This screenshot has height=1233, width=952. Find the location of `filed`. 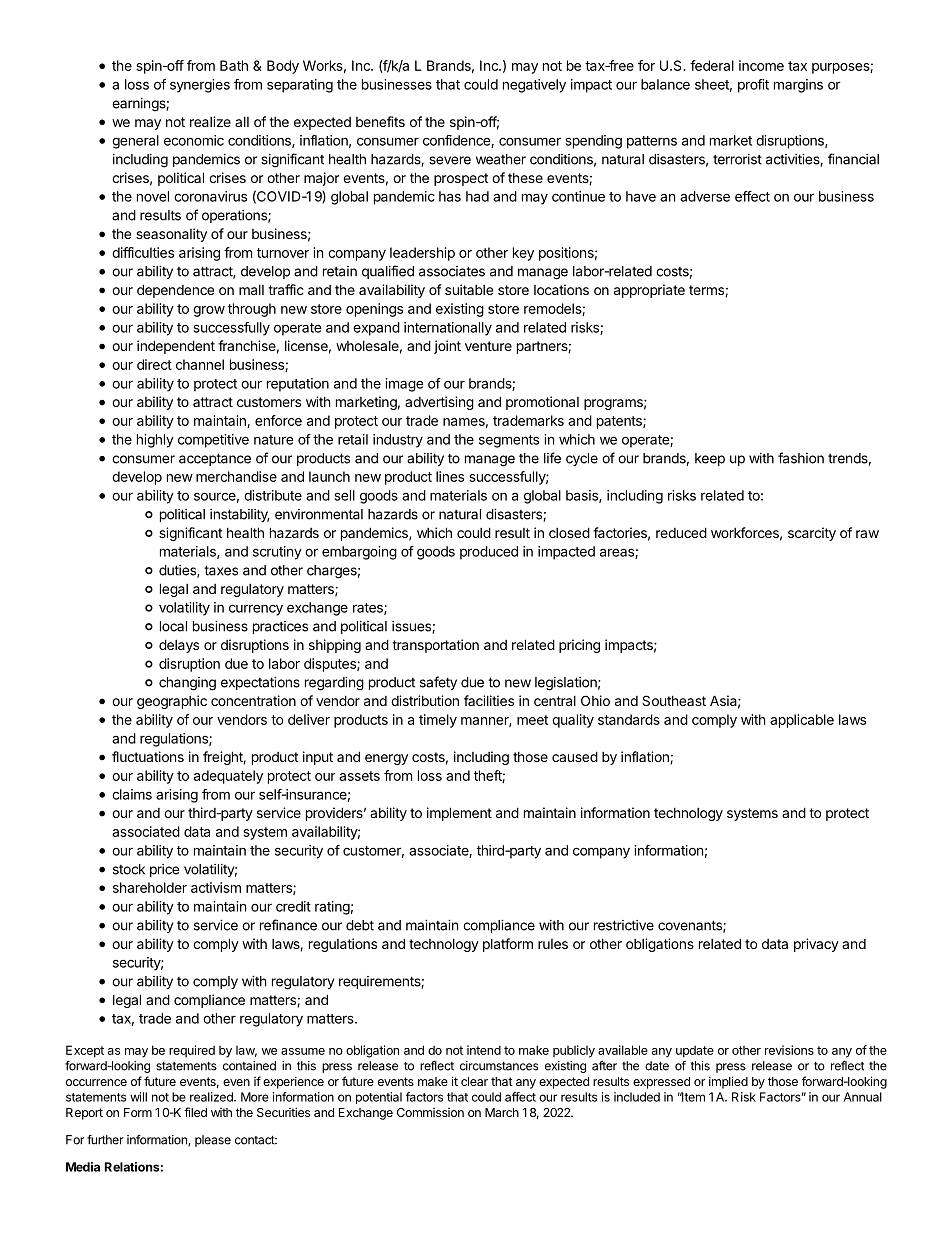

filed is located at coordinates (195, 1112).
